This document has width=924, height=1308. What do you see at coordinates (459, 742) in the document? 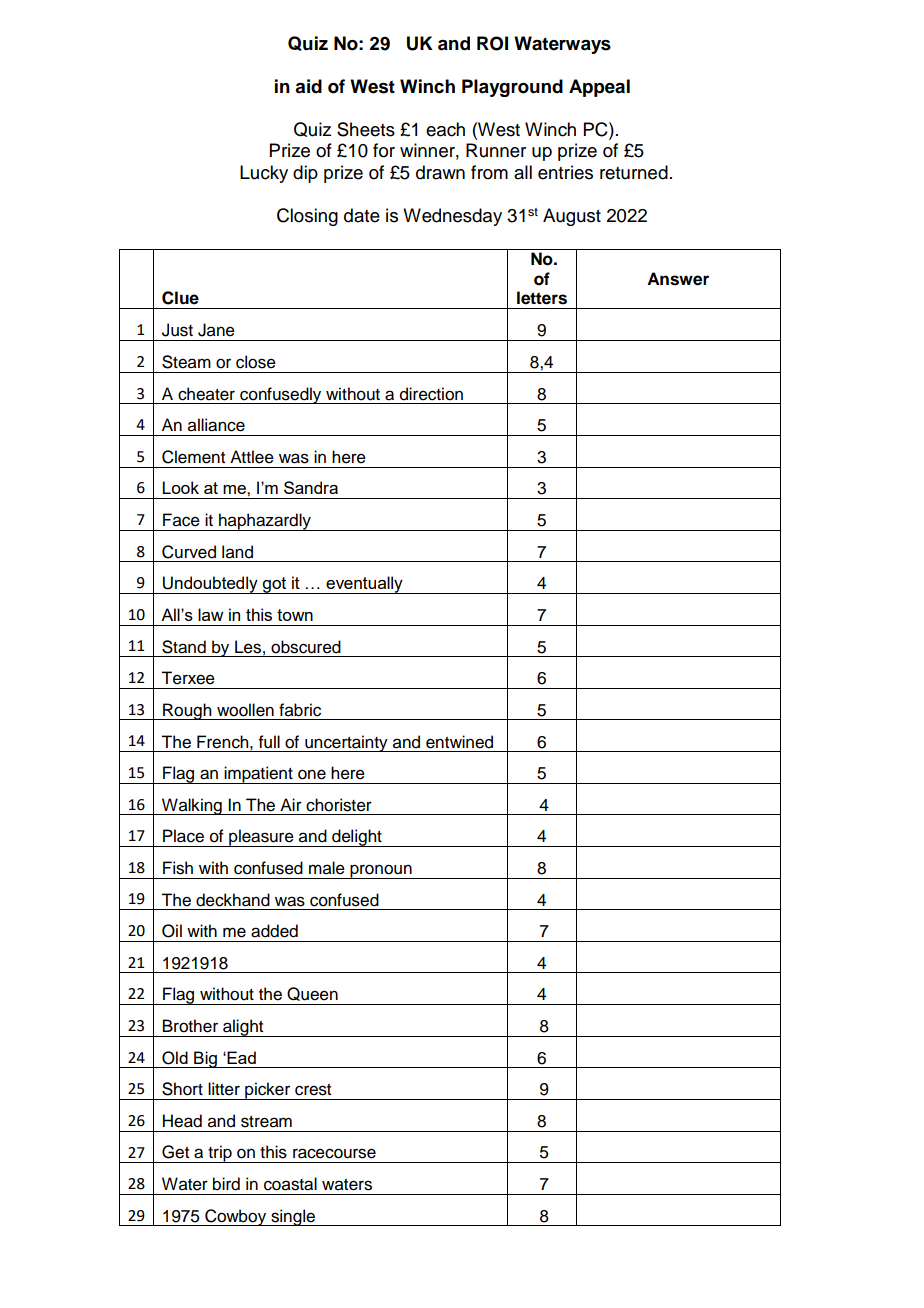
I see `entwined` at bounding box center [459, 742].
